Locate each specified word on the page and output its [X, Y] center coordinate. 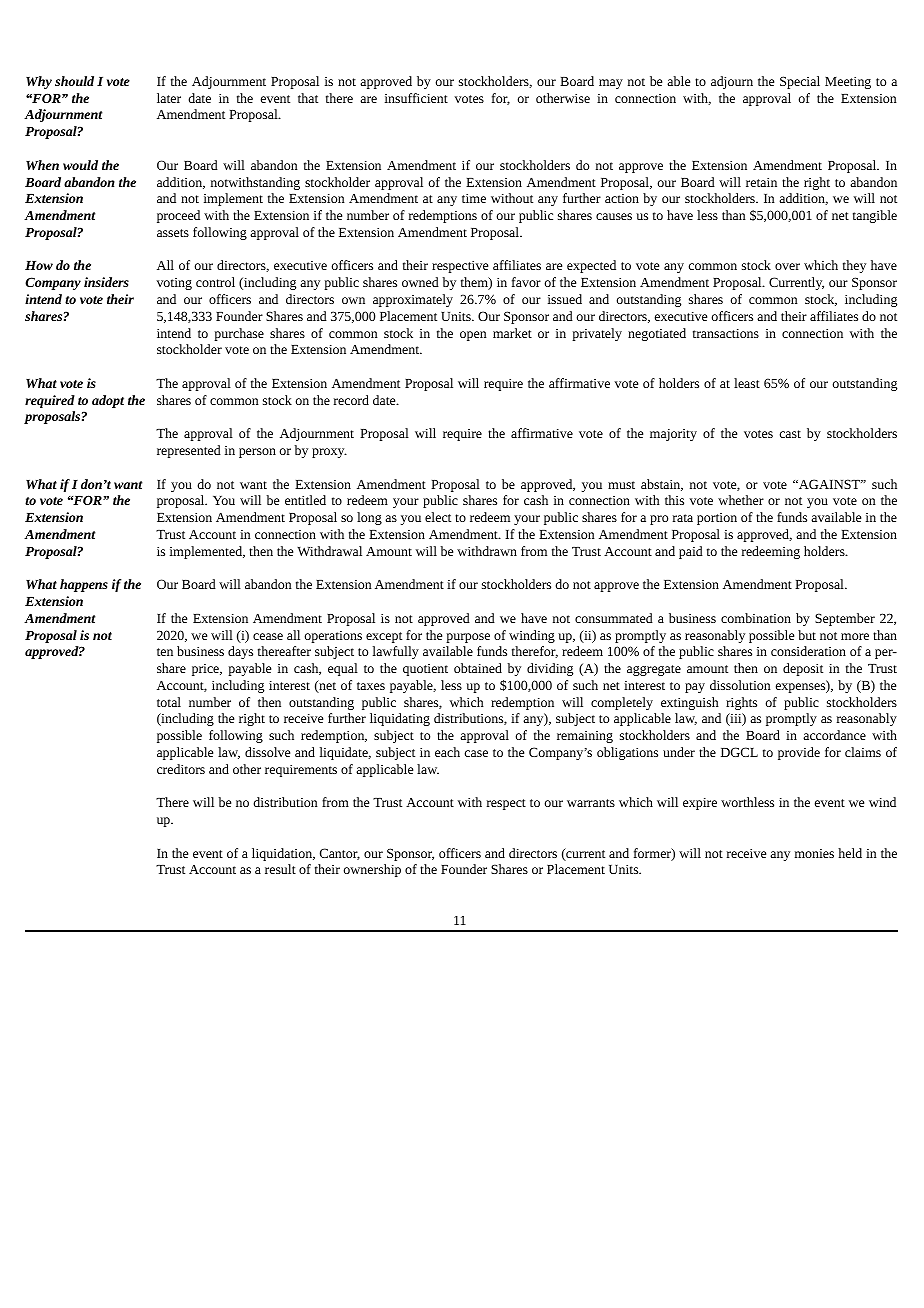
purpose [468, 638]
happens [84, 585]
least [747, 383]
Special [800, 82]
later [169, 98]
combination [756, 618]
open [473, 336]
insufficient [416, 98]
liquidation [283, 854]
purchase [239, 334]
